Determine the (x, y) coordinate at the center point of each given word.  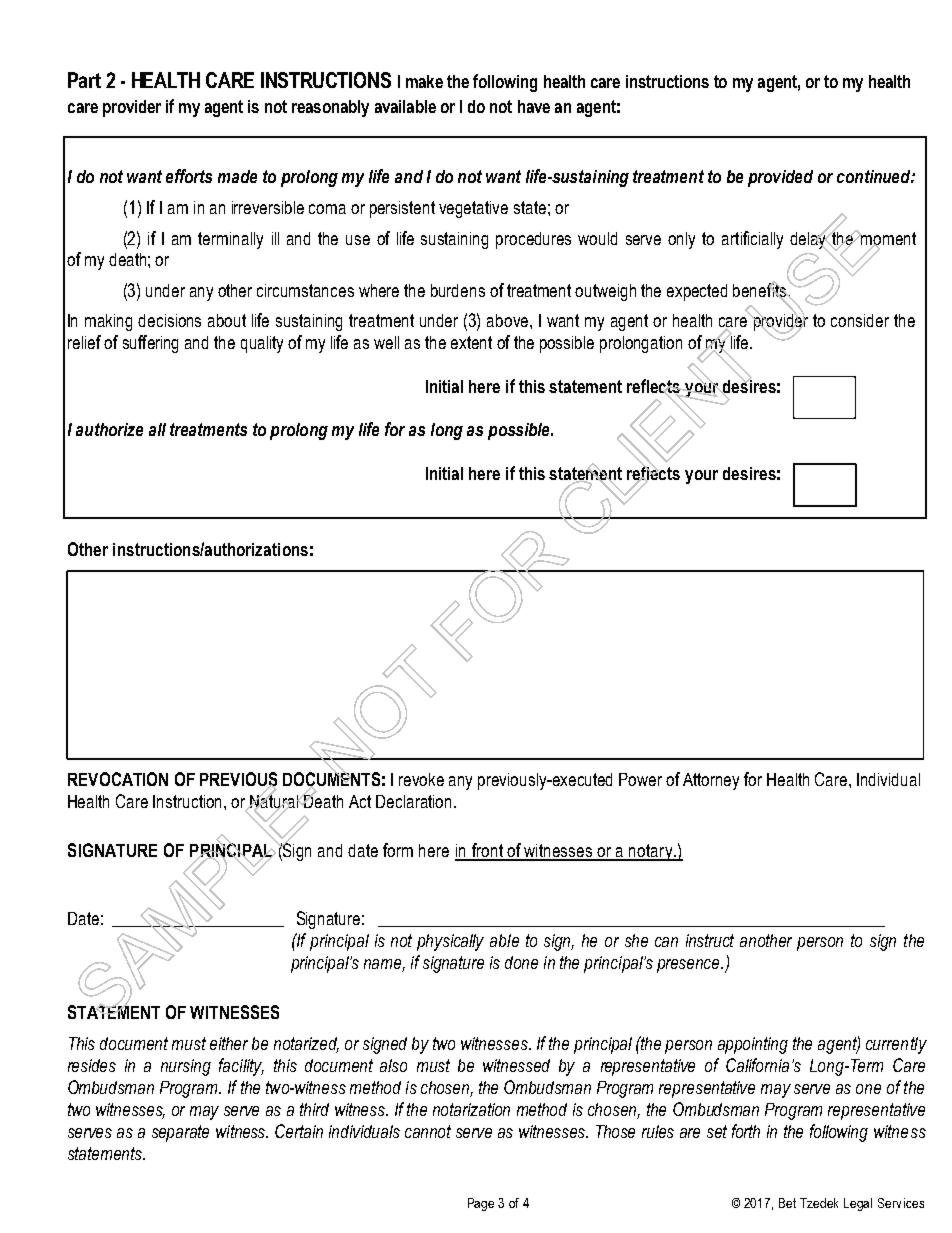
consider (860, 320)
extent (471, 342)
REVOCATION (118, 779)
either (229, 1043)
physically (450, 942)
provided (780, 178)
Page (481, 1204)
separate (180, 1133)
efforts (189, 176)
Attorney (711, 781)
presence (689, 966)
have (534, 106)
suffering (150, 344)
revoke (421, 779)
